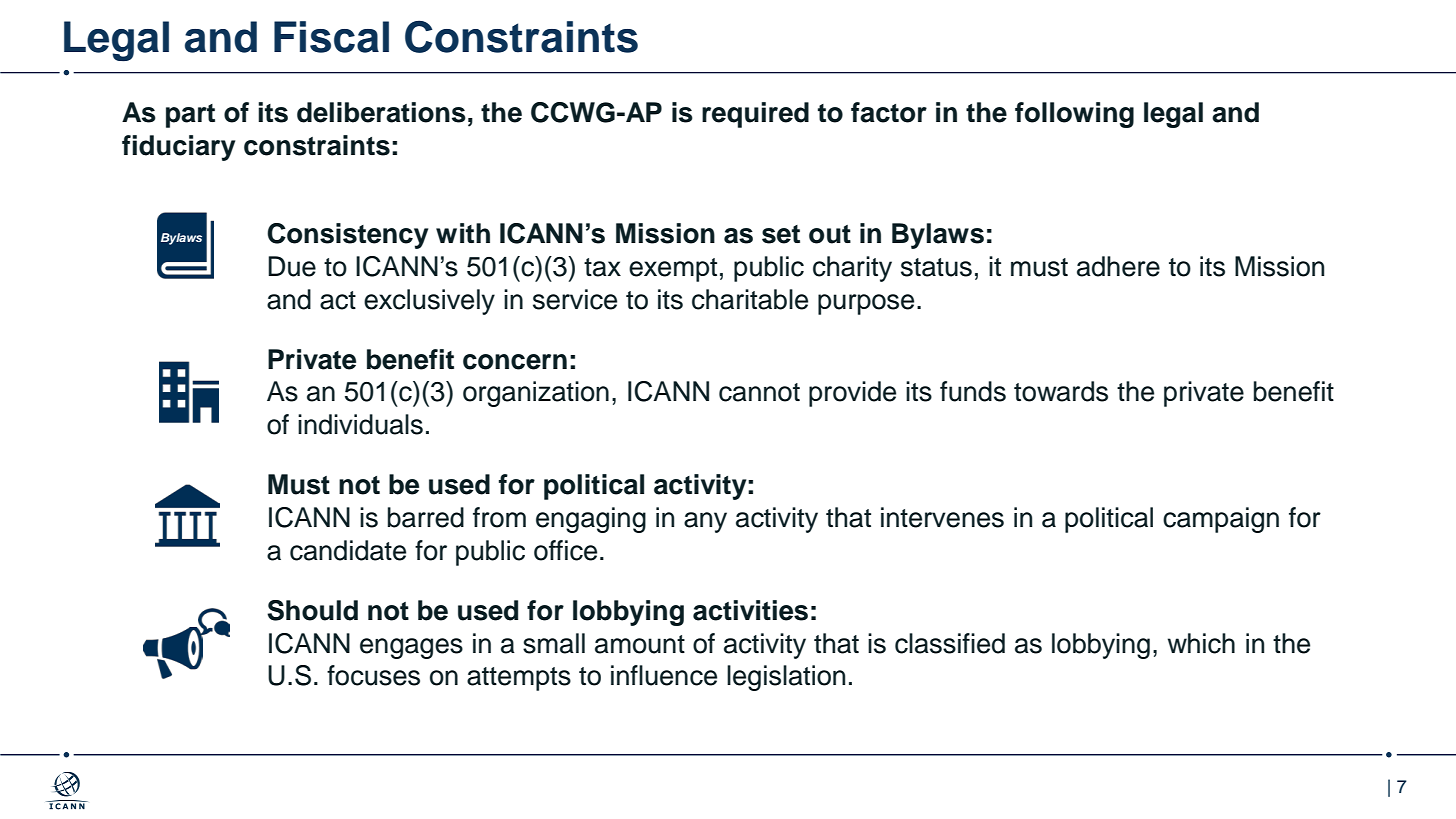 Image resolution: width=1456 pixels, height=819 pixels. I want to click on following, so click(1074, 115).
